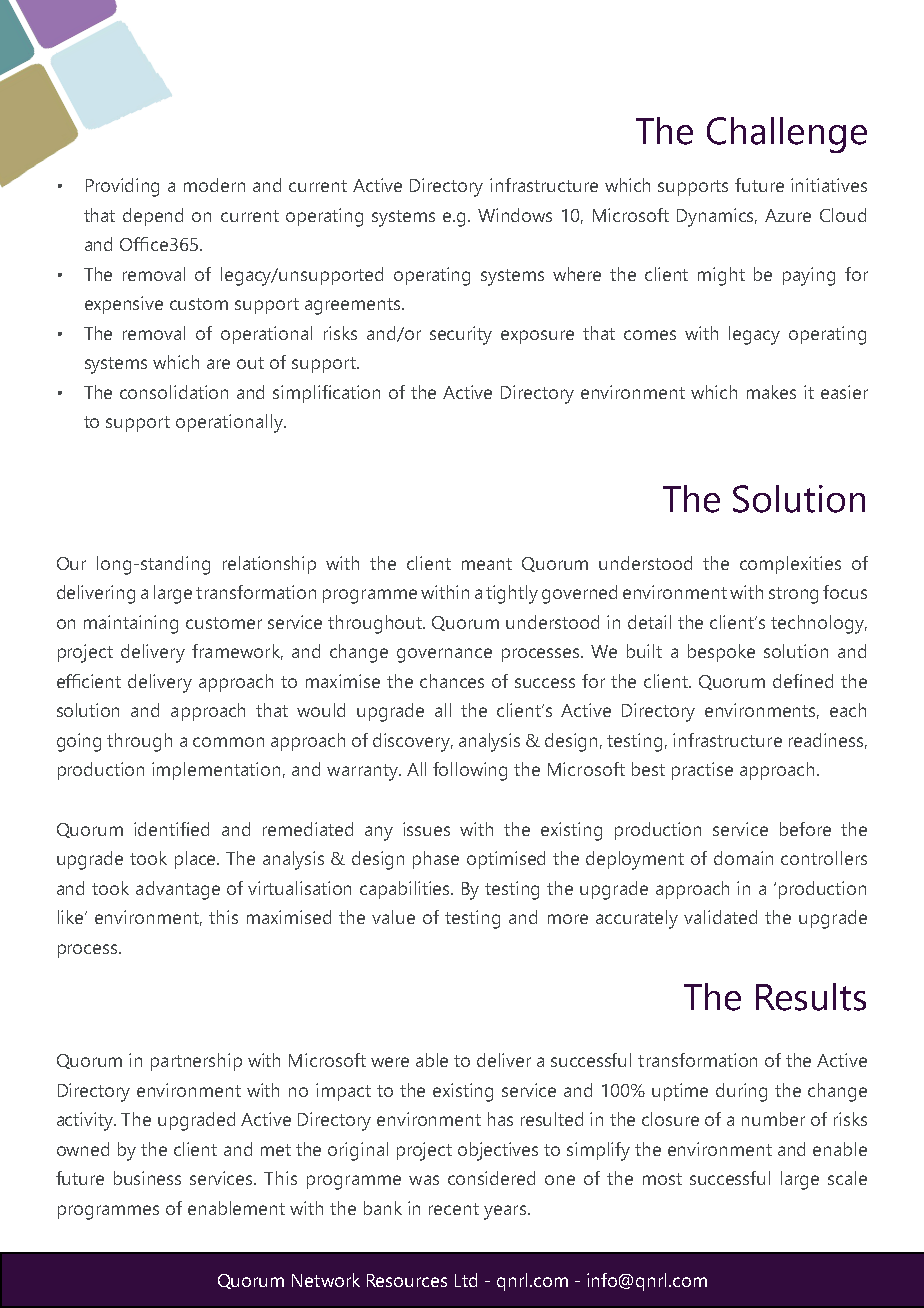 Image resolution: width=924 pixels, height=1308 pixels. What do you see at coordinates (787, 135) in the document?
I see `Challenge` at bounding box center [787, 135].
